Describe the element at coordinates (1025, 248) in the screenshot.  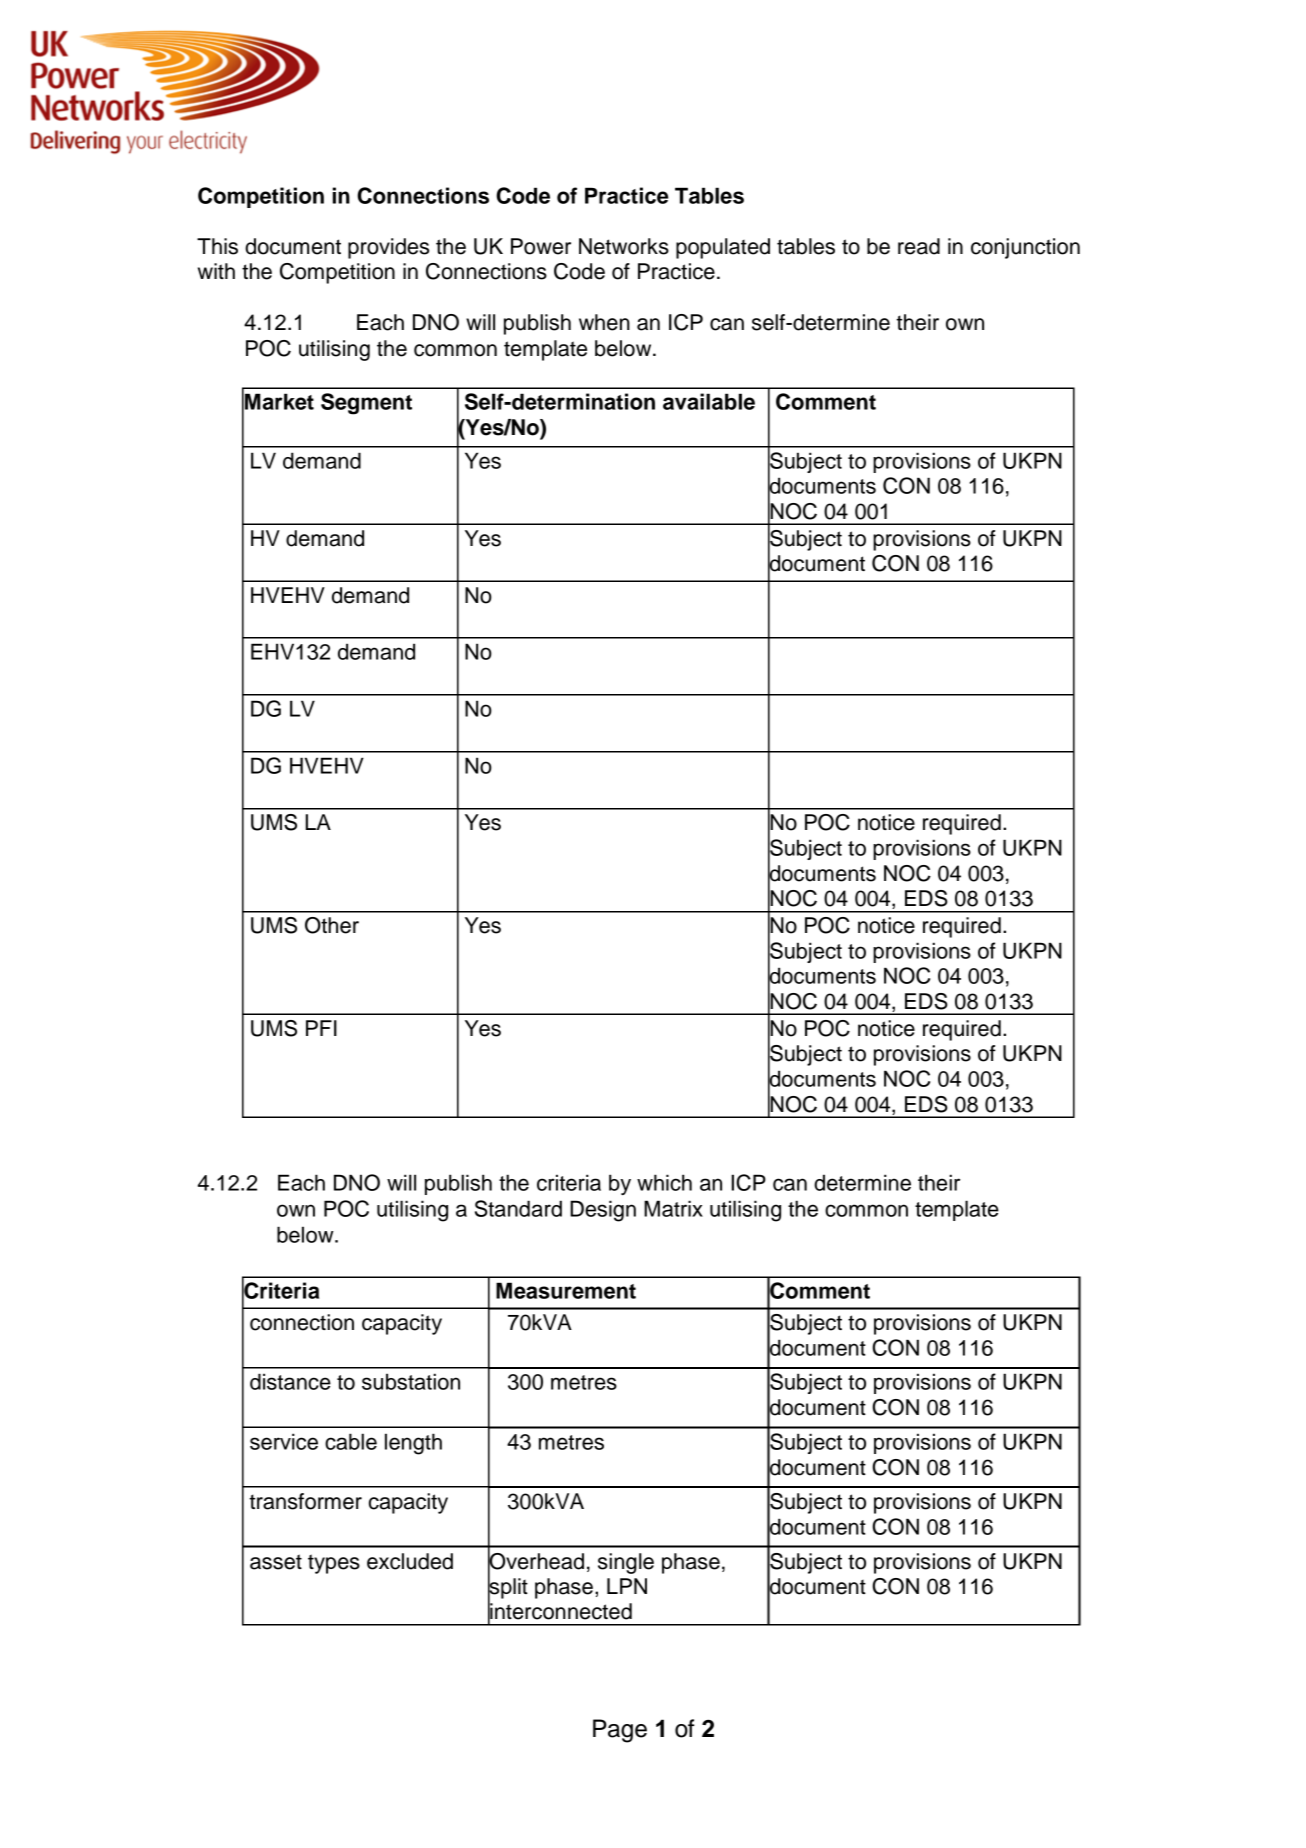
I see `conjunction` at that location.
